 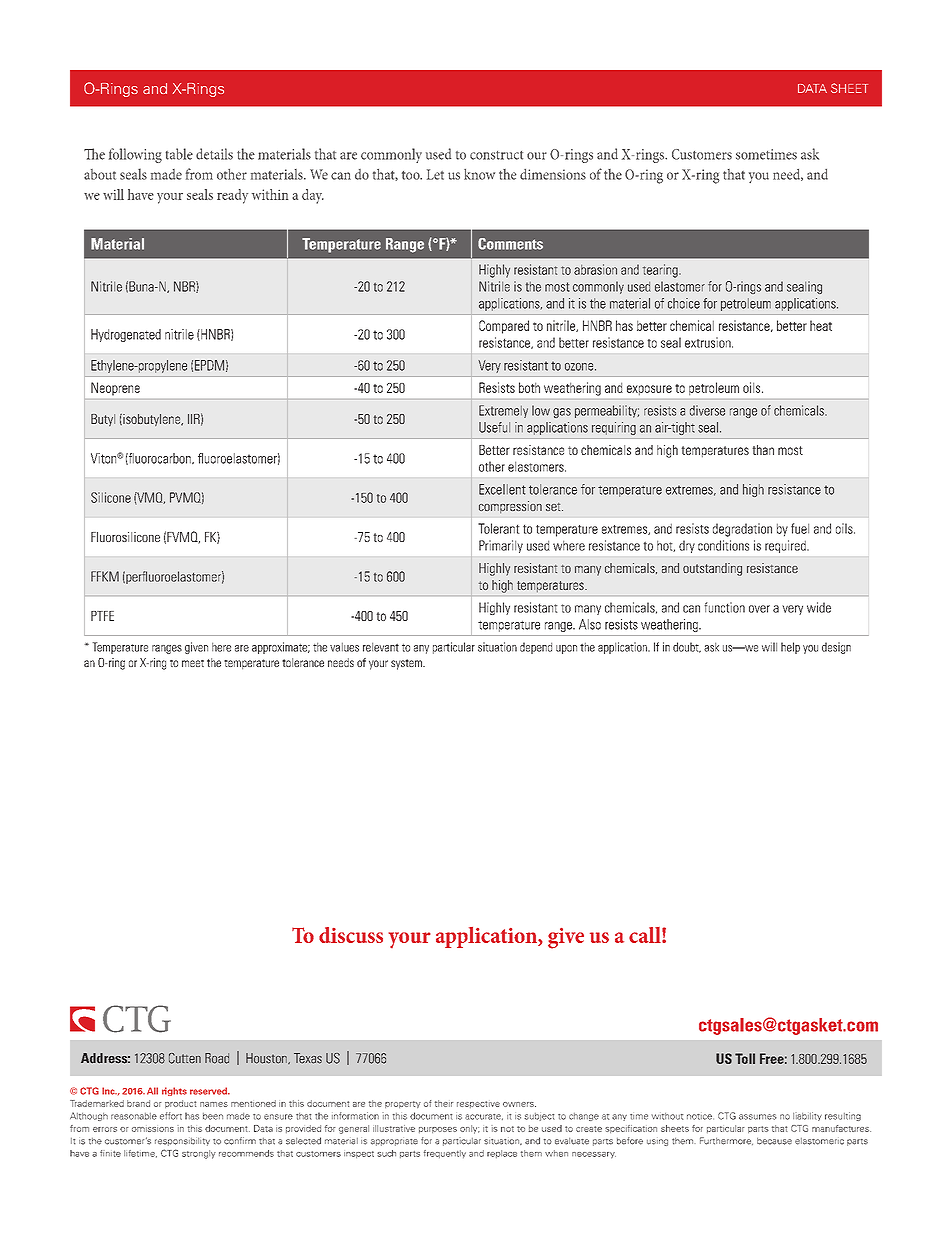 I want to click on choice, so click(x=684, y=303).
